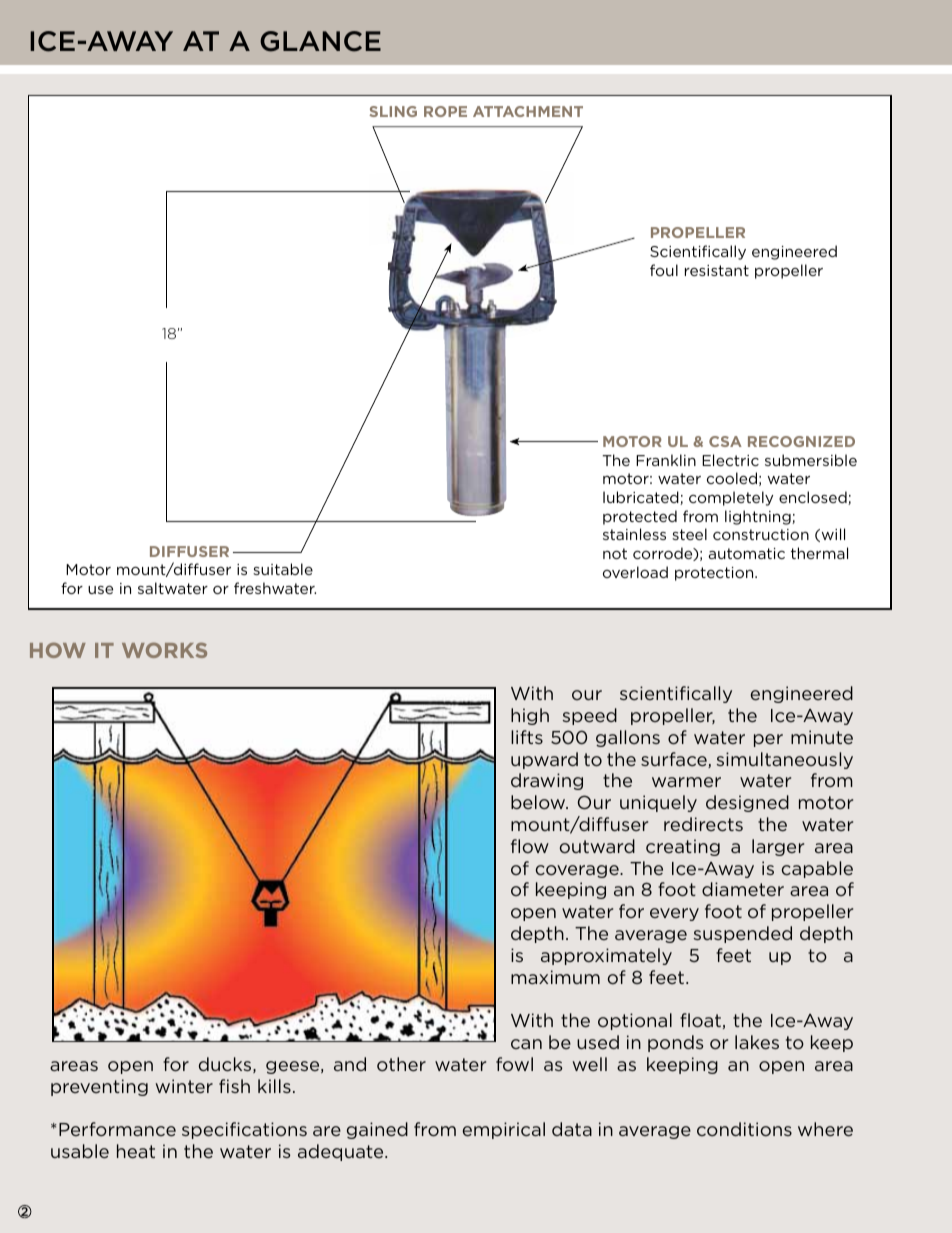 This image has width=952, height=1233. Describe the element at coordinates (117, 1129) in the image. I see `Performance` at that location.
